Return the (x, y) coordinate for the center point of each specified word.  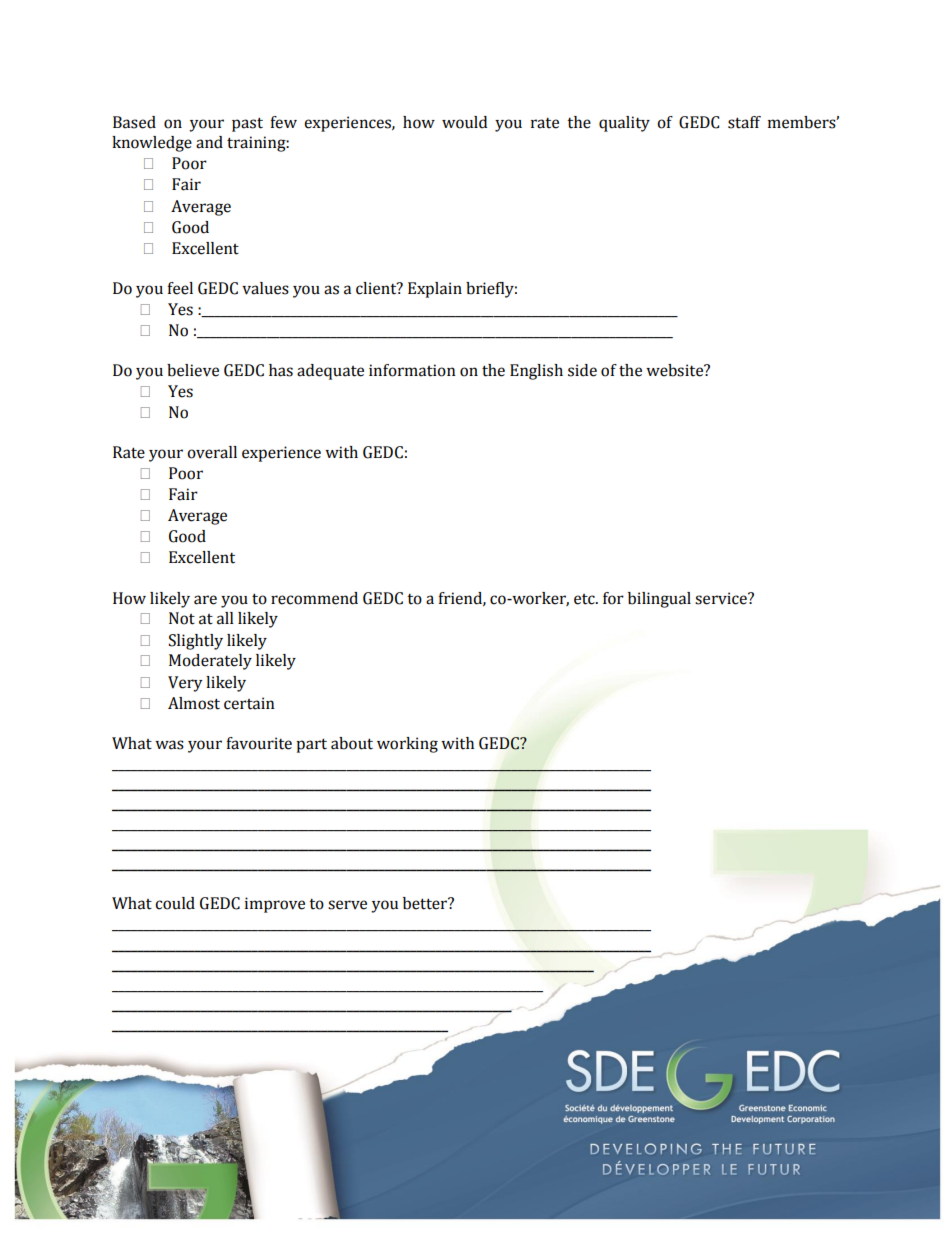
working (407, 745)
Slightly (196, 642)
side (582, 370)
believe (193, 370)
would (464, 122)
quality (624, 124)
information (412, 370)
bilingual (659, 600)
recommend (314, 598)
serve (347, 905)
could (175, 903)
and (209, 142)
